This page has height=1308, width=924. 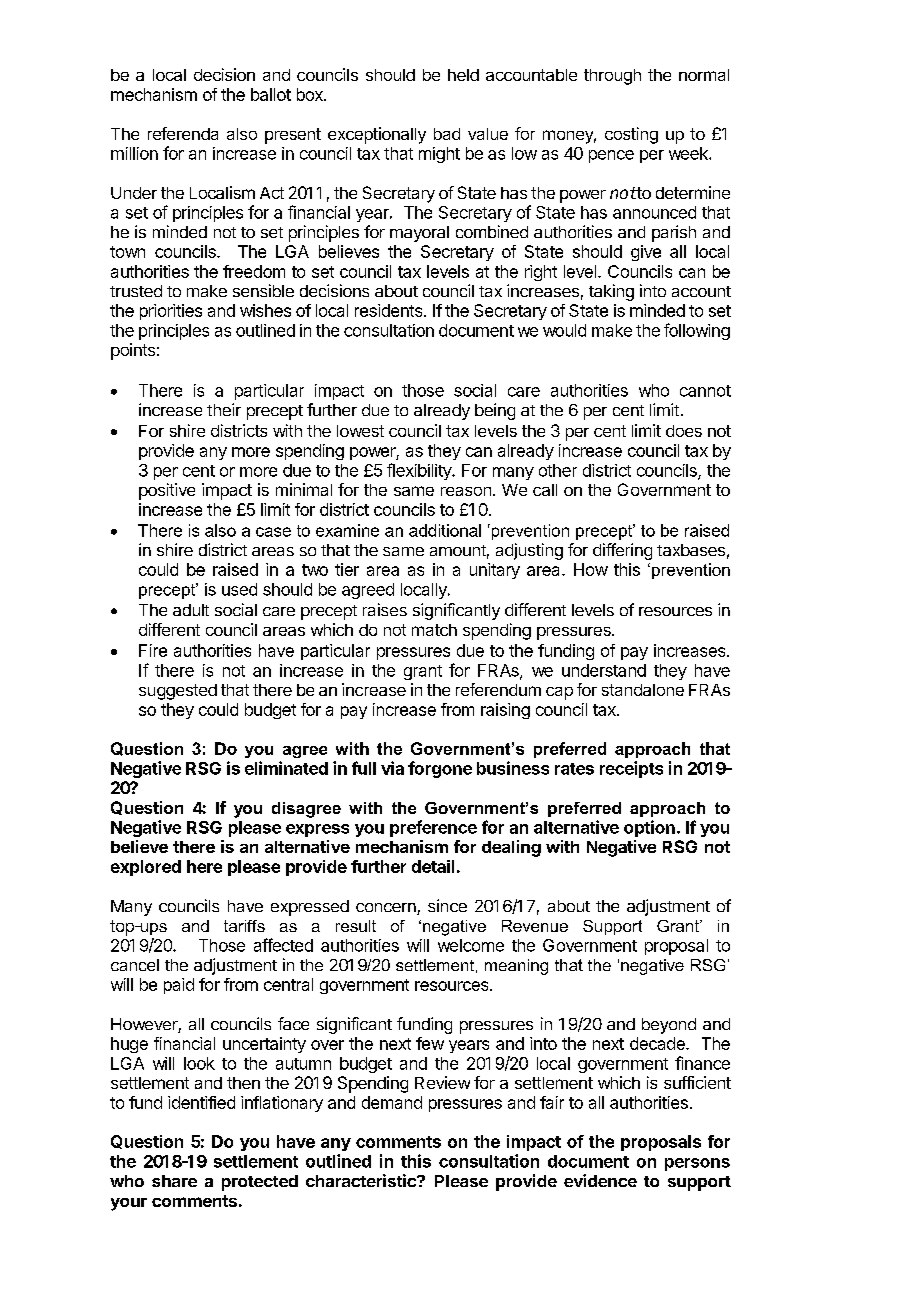 I want to click on share, so click(x=174, y=1181).
